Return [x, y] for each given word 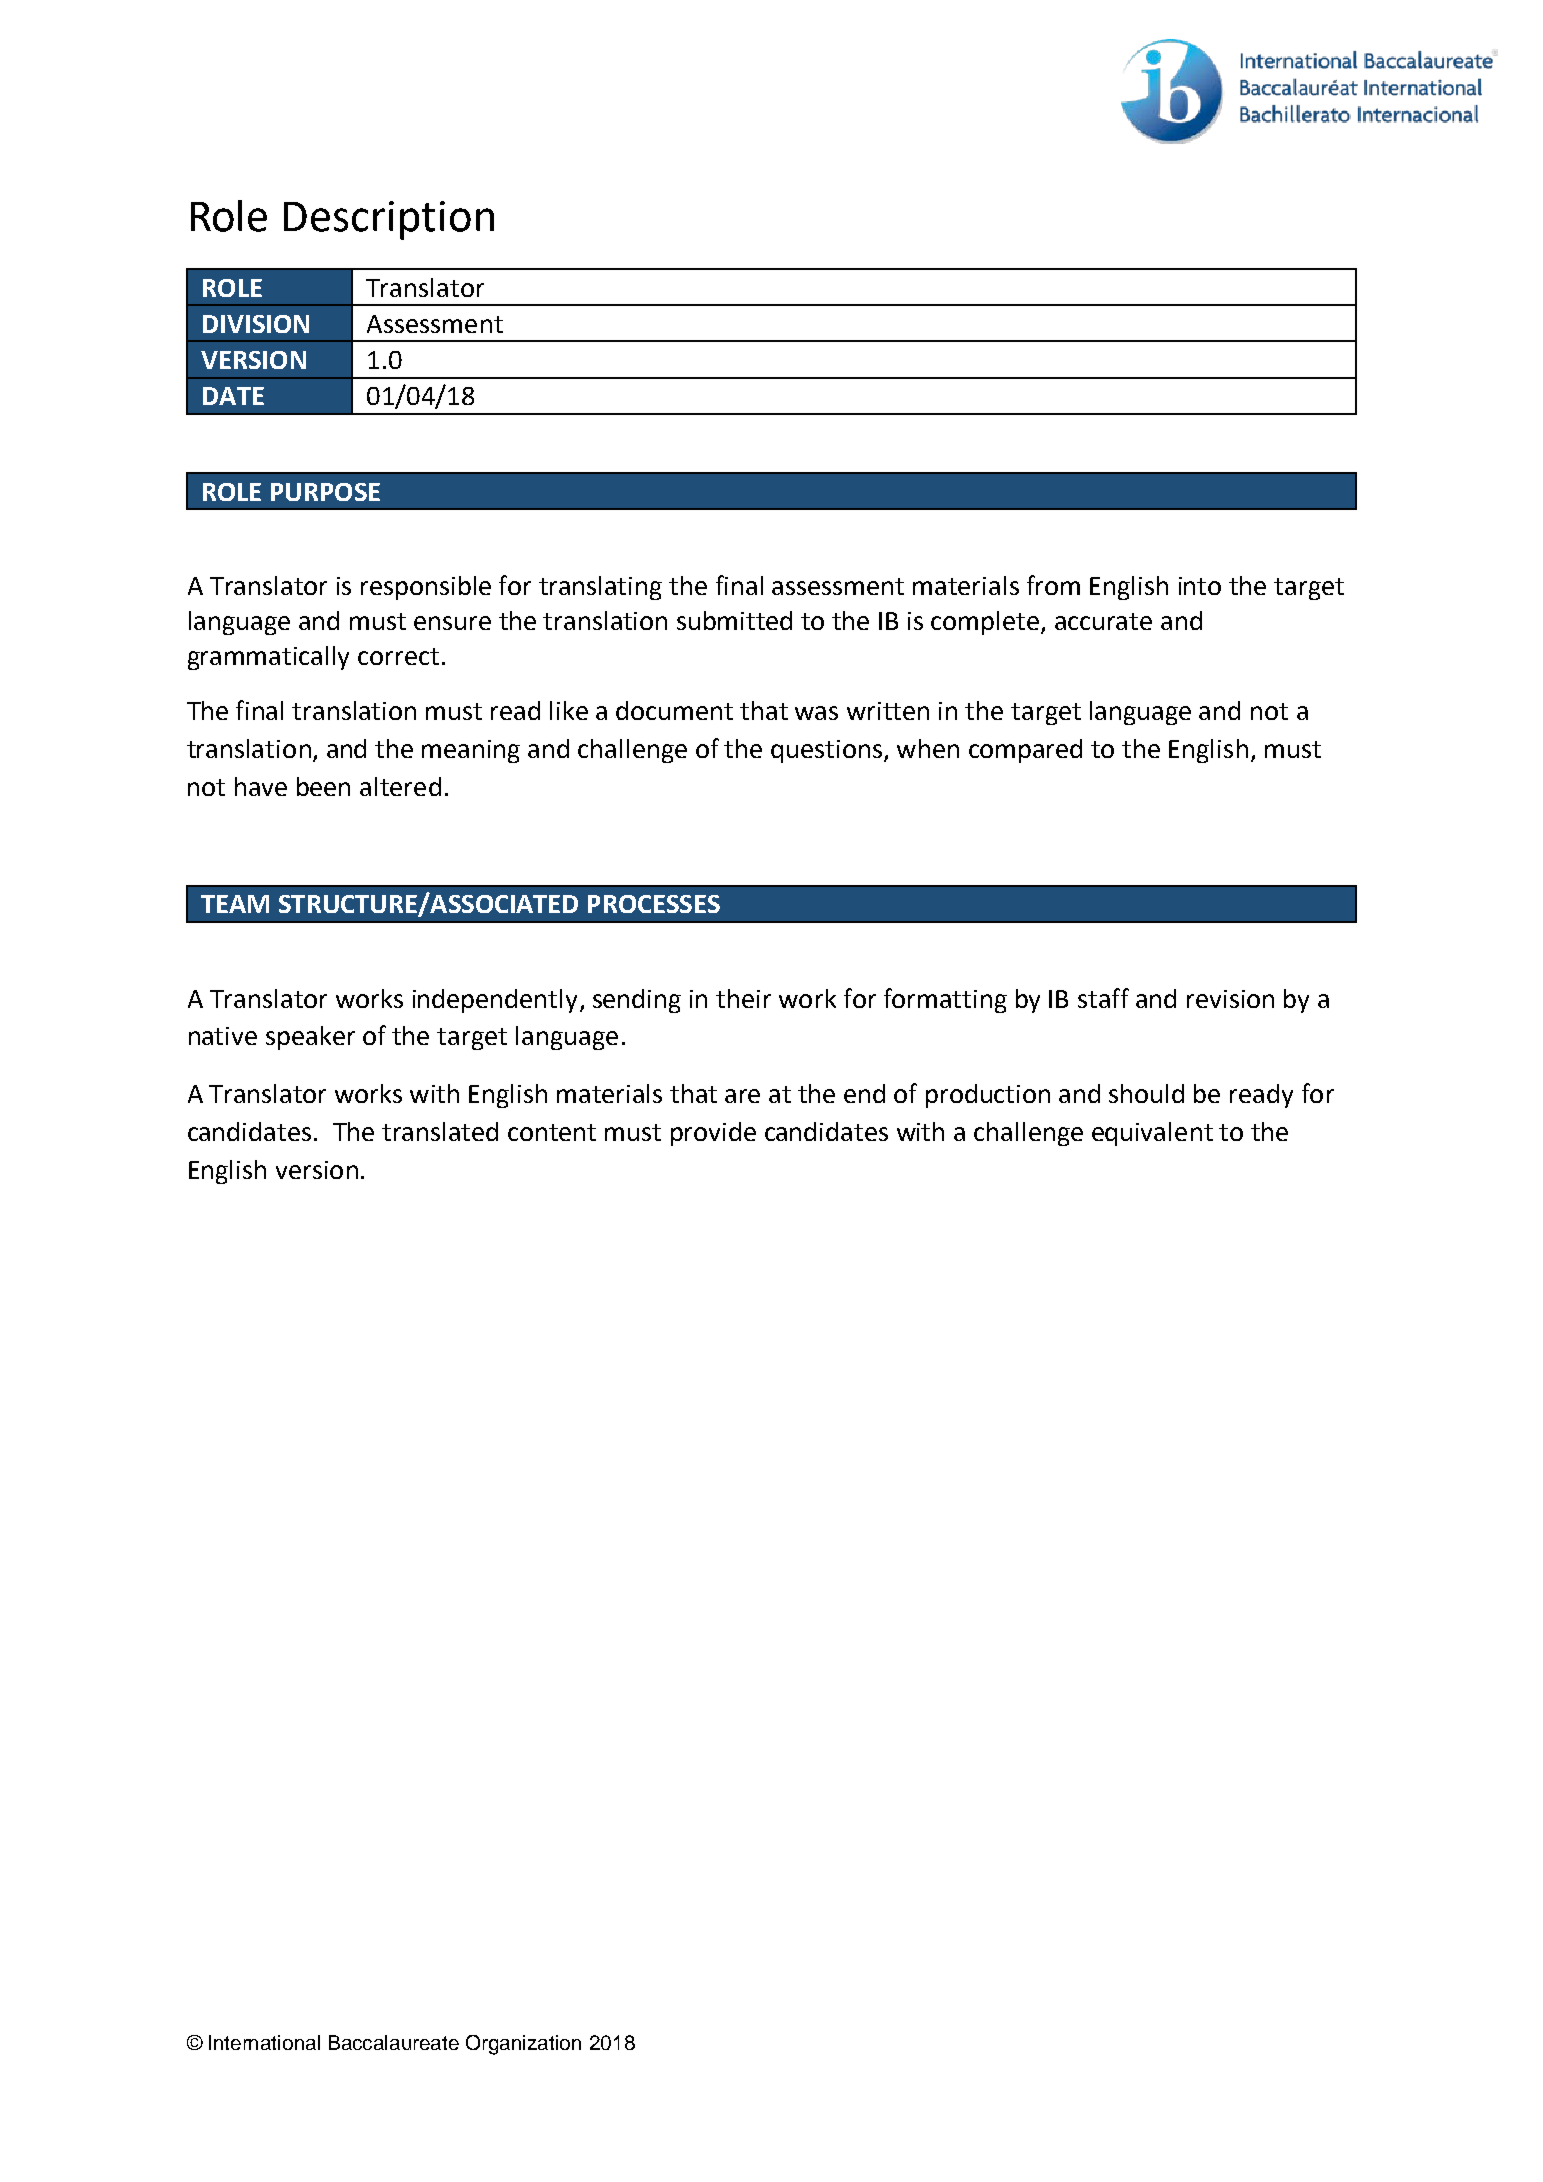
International [264, 2042]
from [1053, 585]
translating [600, 588]
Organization [523, 2045]
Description [389, 220]
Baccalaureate [394, 2042]
